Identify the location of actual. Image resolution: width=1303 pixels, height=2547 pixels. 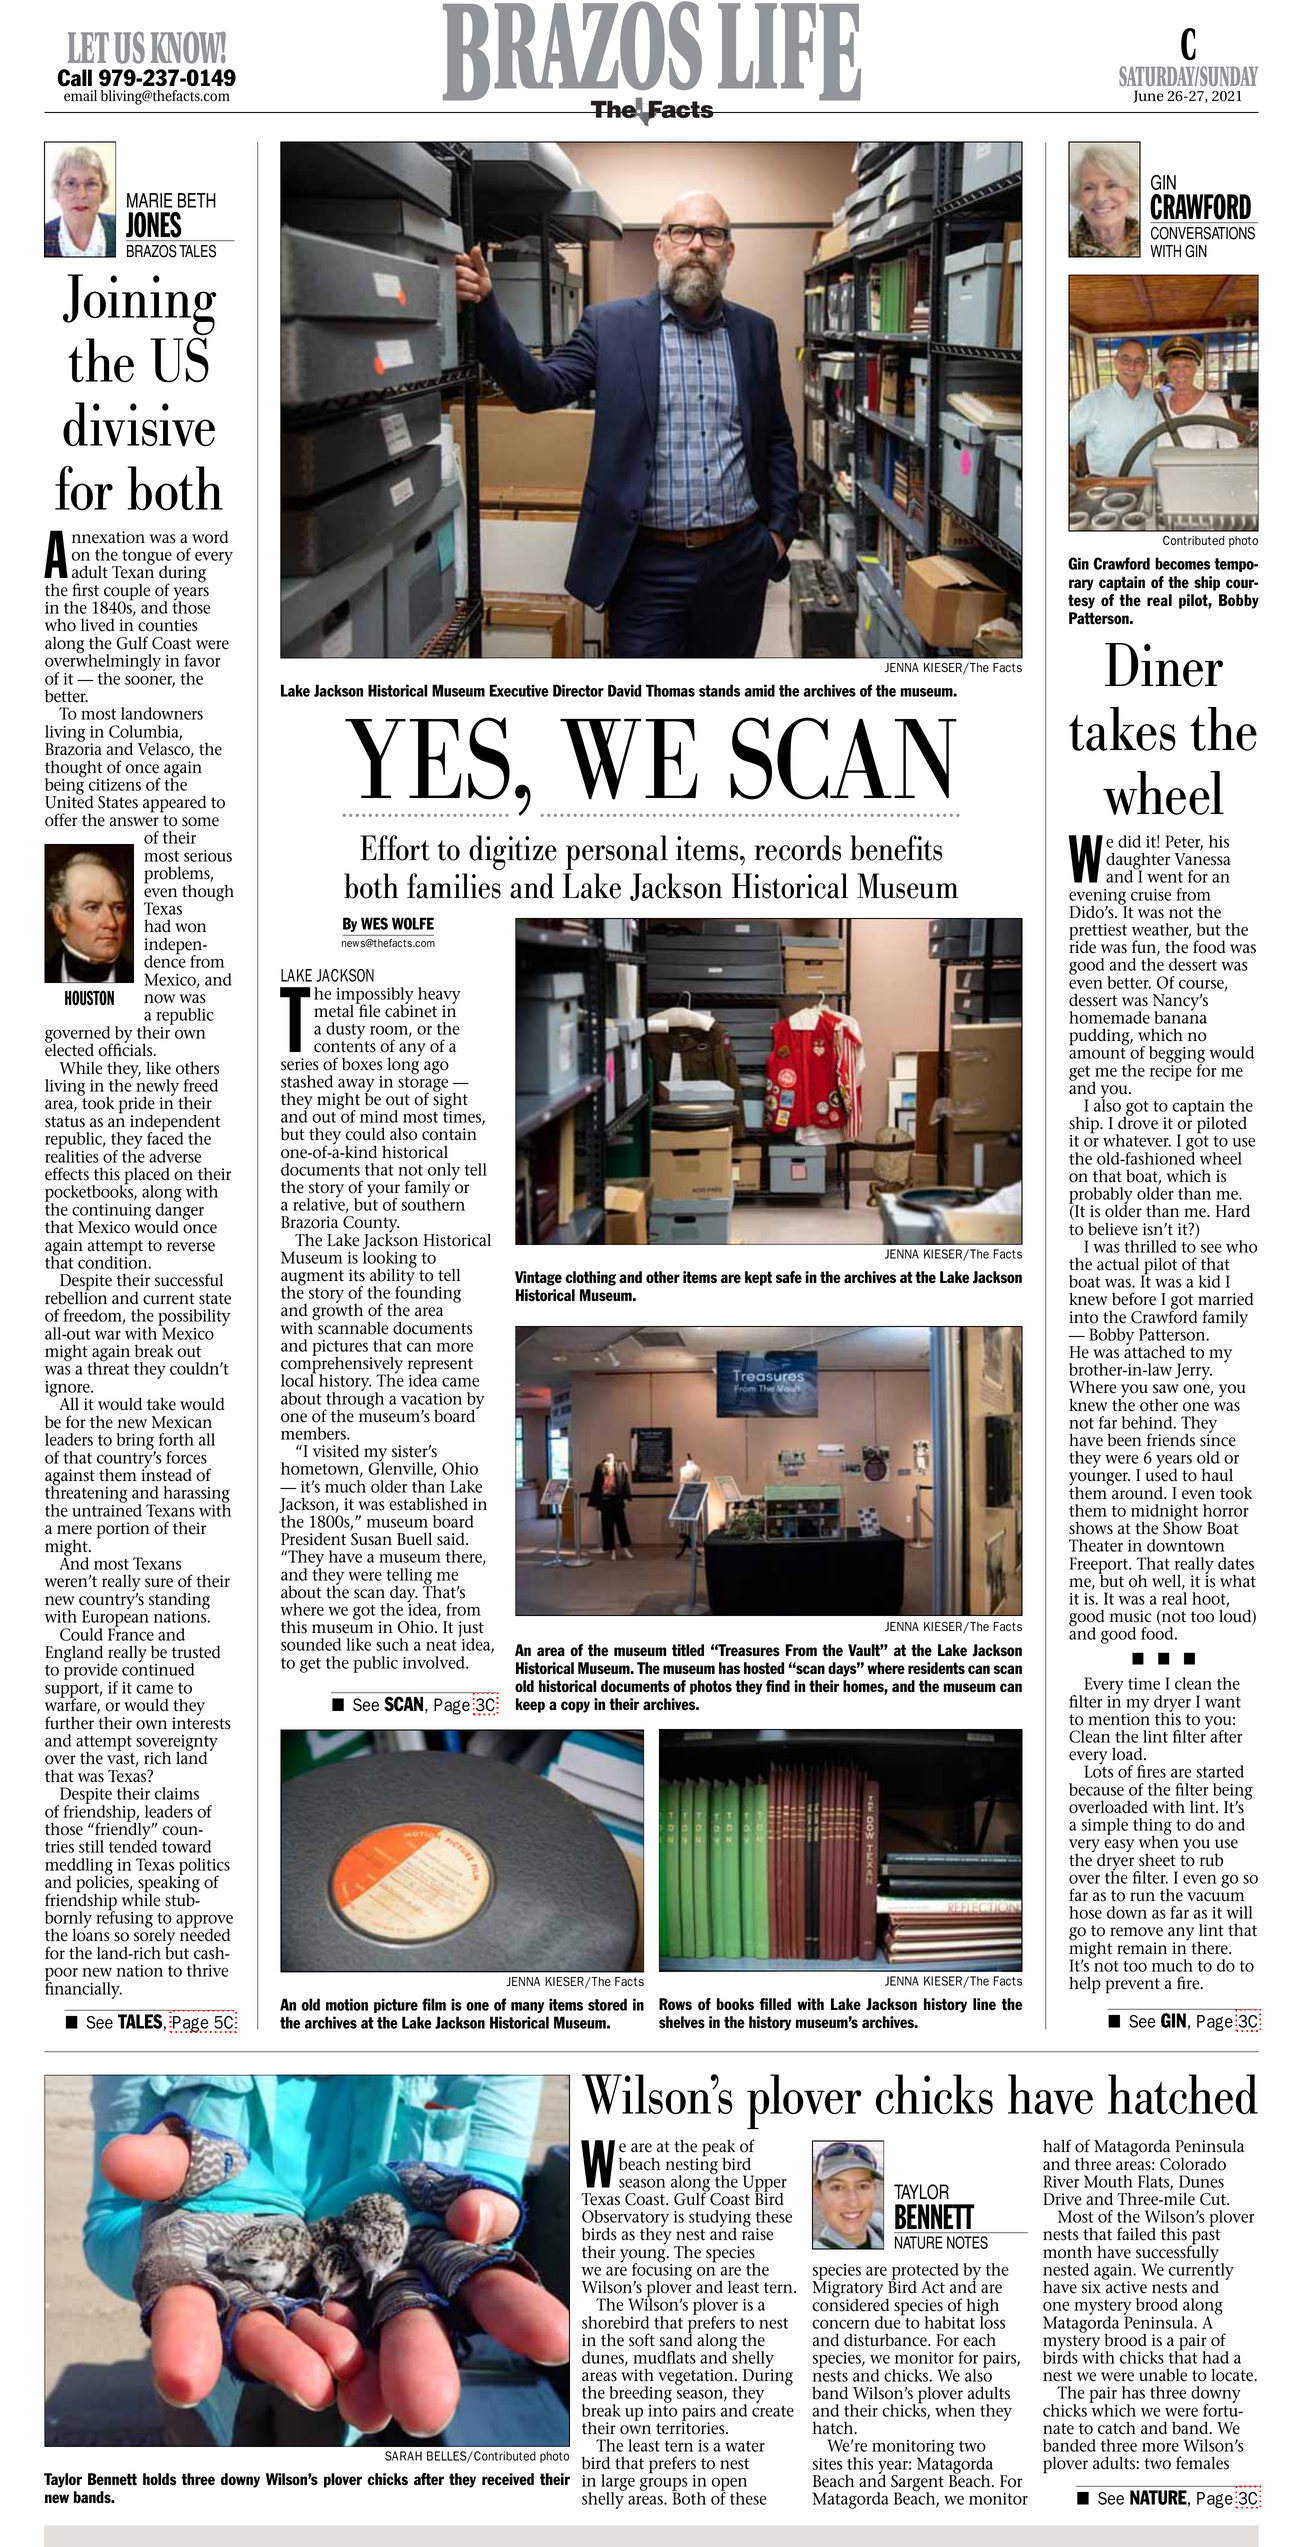
(1118, 1264).
